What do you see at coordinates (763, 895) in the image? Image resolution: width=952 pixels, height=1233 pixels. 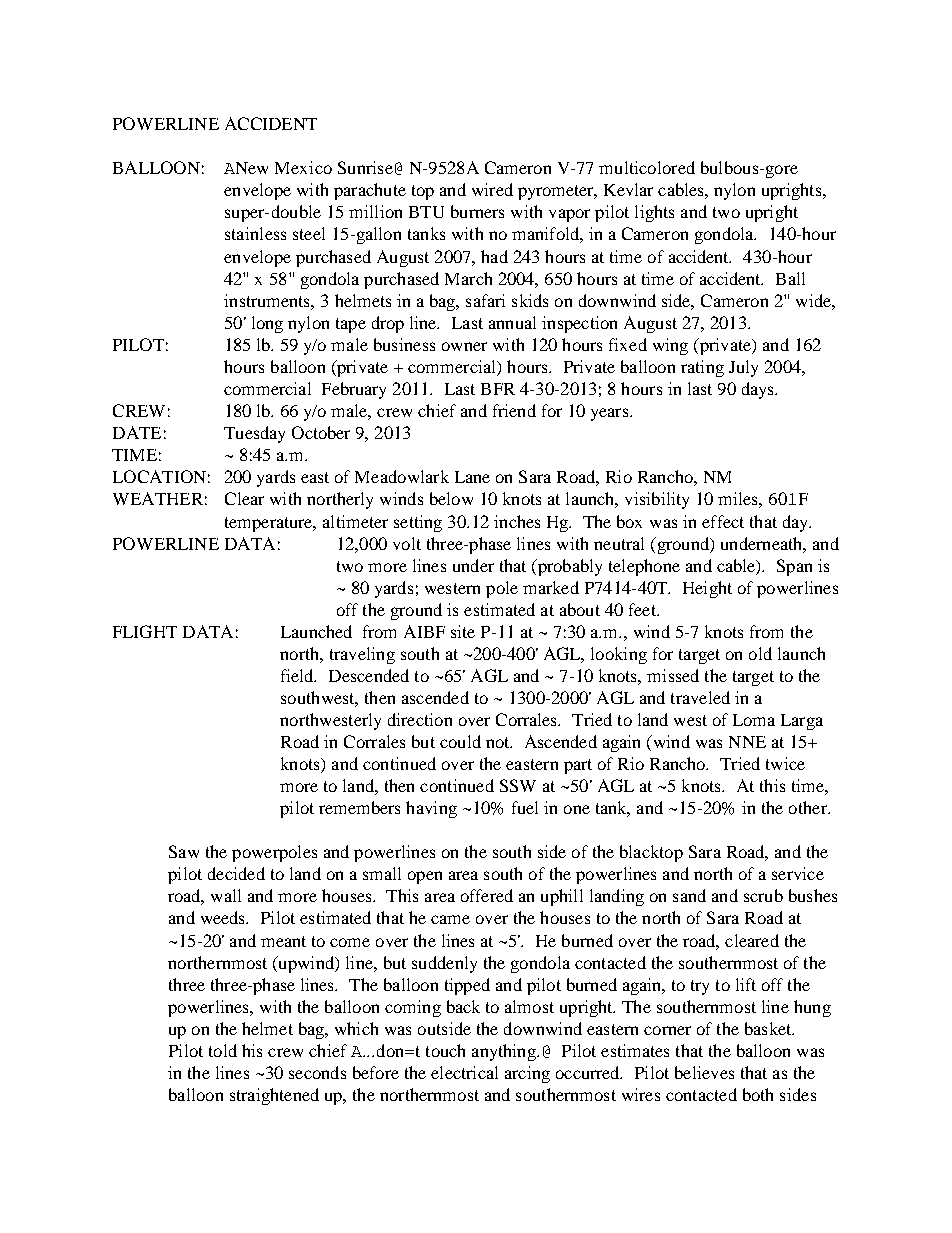 I see `scrub` at bounding box center [763, 895].
